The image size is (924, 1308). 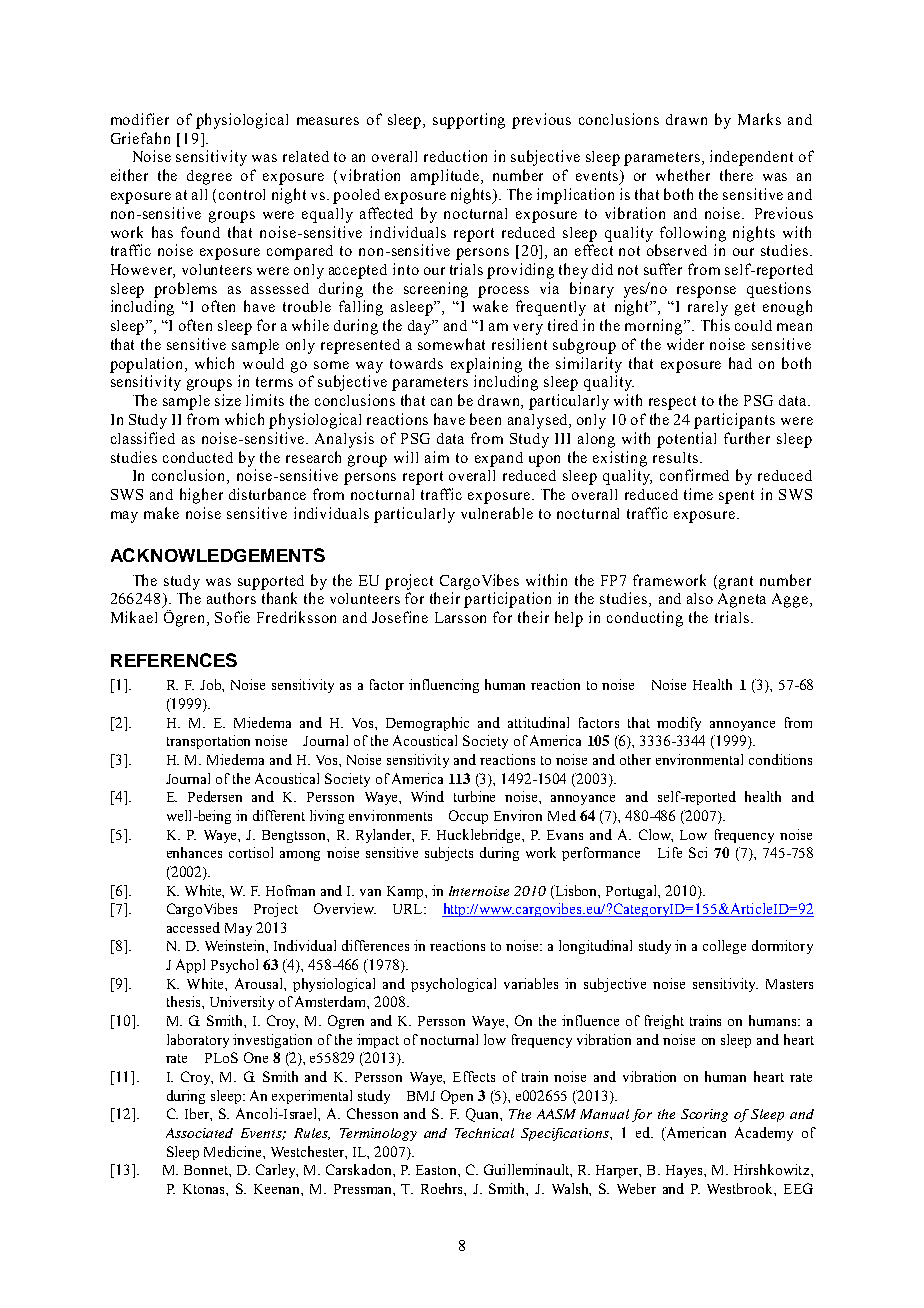 What do you see at coordinates (193, 927) in the document?
I see `accessed` at bounding box center [193, 927].
